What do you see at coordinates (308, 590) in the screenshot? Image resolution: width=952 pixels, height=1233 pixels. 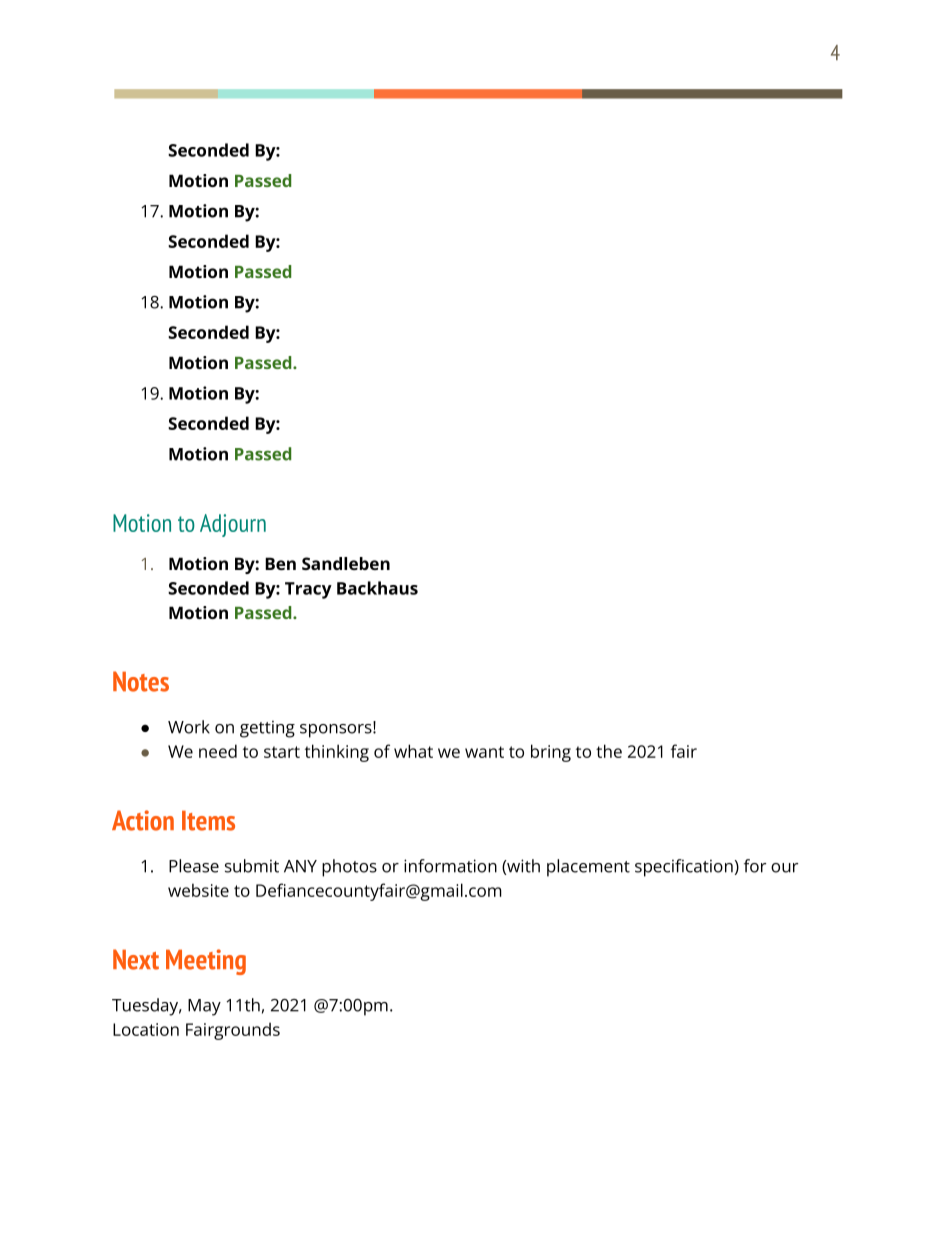 I see `Tracy` at bounding box center [308, 590].
